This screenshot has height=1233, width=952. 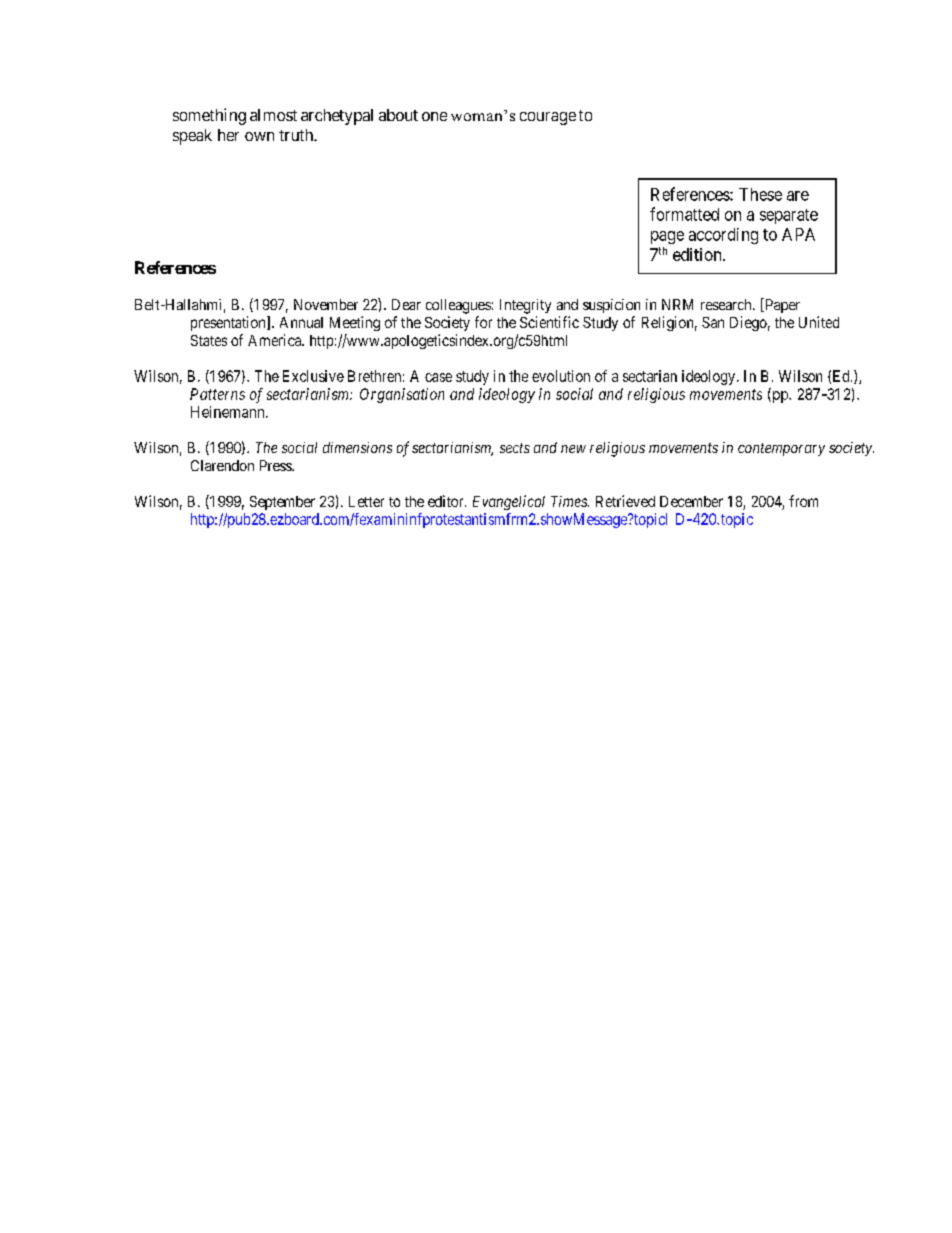 I want to click on own, so click(x=259, y=136).
